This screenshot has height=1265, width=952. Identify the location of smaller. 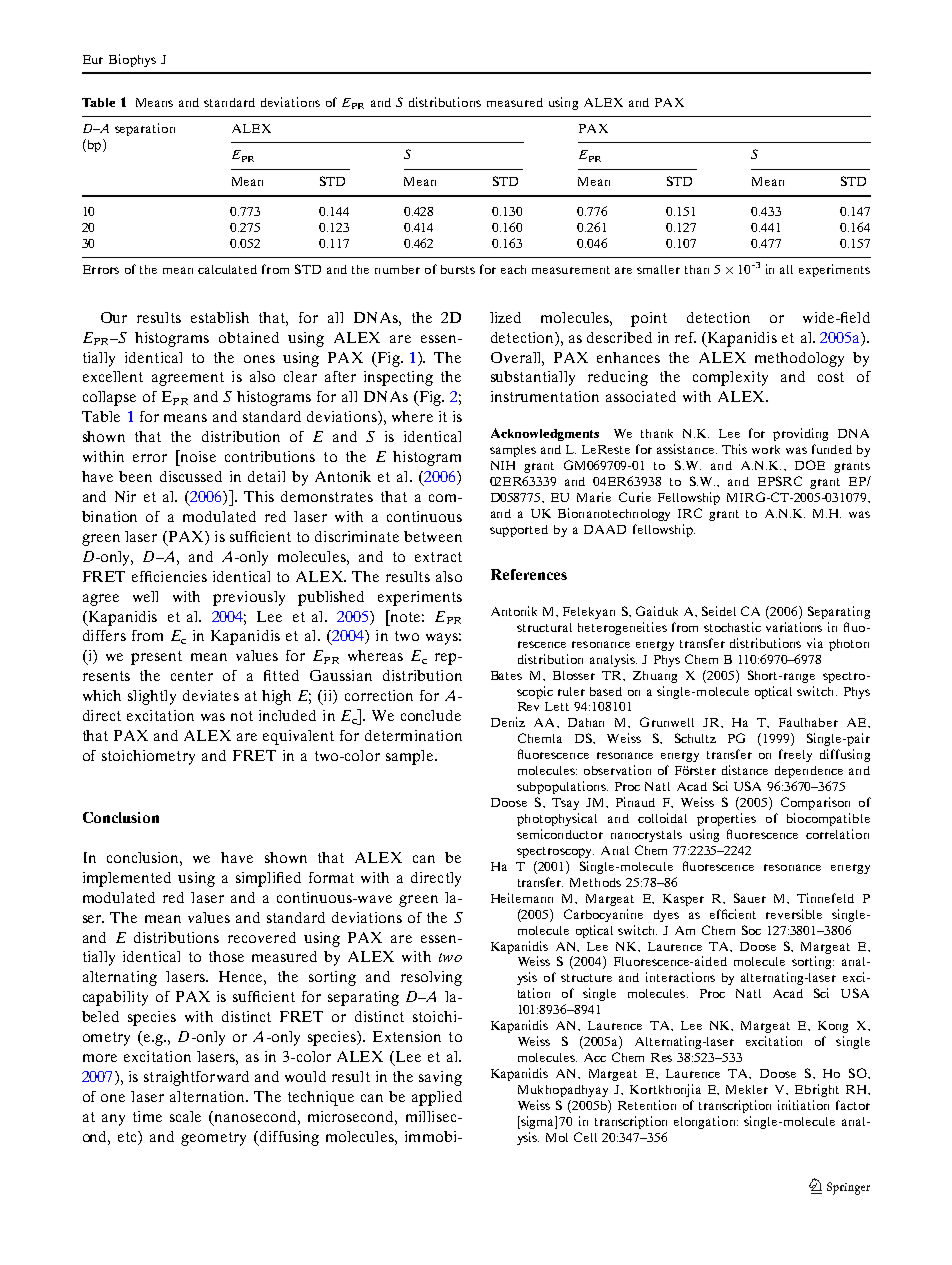
(658, 269).
